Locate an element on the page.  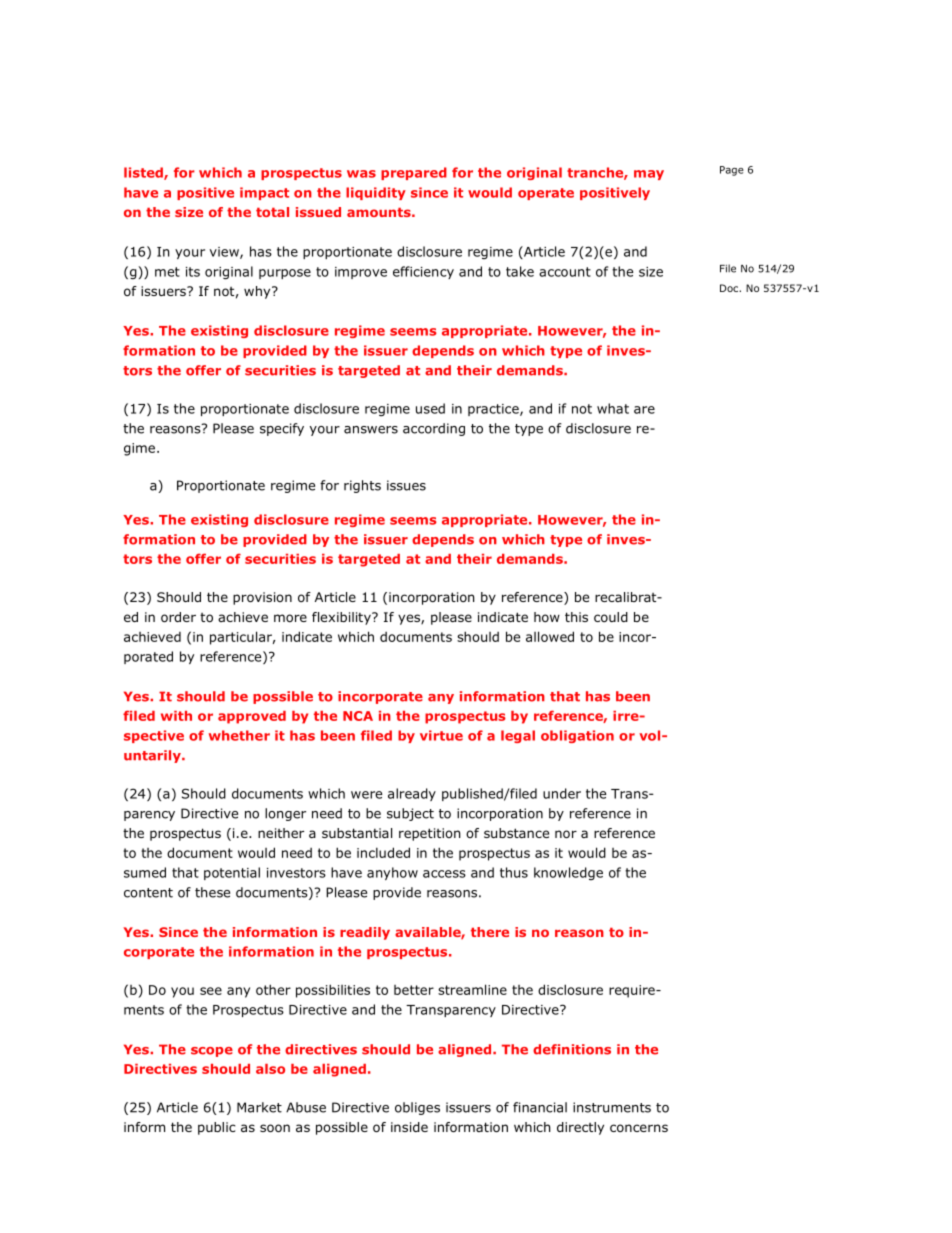
impact is located at coordinates (264, 193).
